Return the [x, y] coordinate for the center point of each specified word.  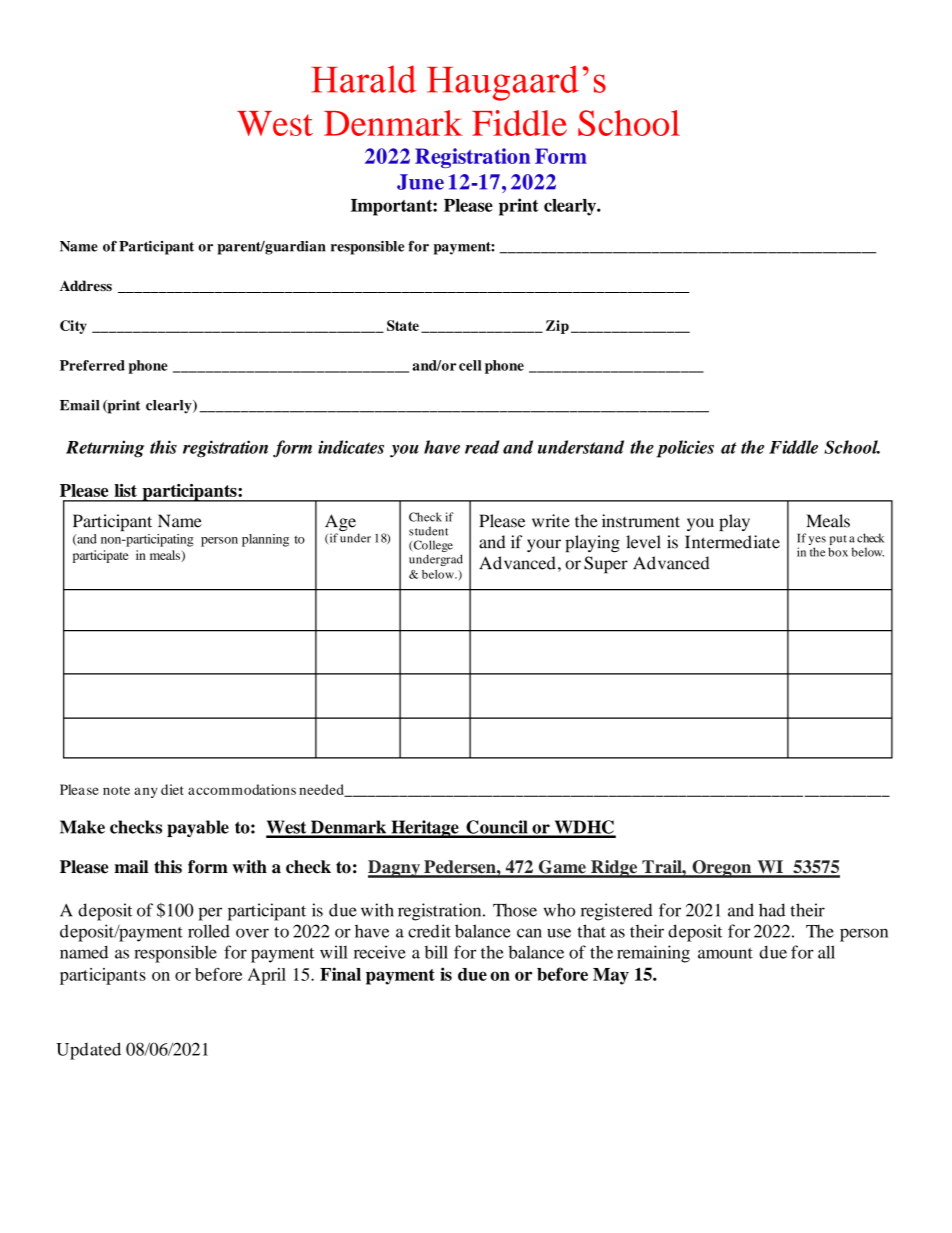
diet [172, 789]
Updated [88, 1051]
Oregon [722, 869]
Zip [557, 327]
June [420, 182]
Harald [363, 79]
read [482, 447]
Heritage [425, 829]
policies [685, 449]
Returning [105, 449]
